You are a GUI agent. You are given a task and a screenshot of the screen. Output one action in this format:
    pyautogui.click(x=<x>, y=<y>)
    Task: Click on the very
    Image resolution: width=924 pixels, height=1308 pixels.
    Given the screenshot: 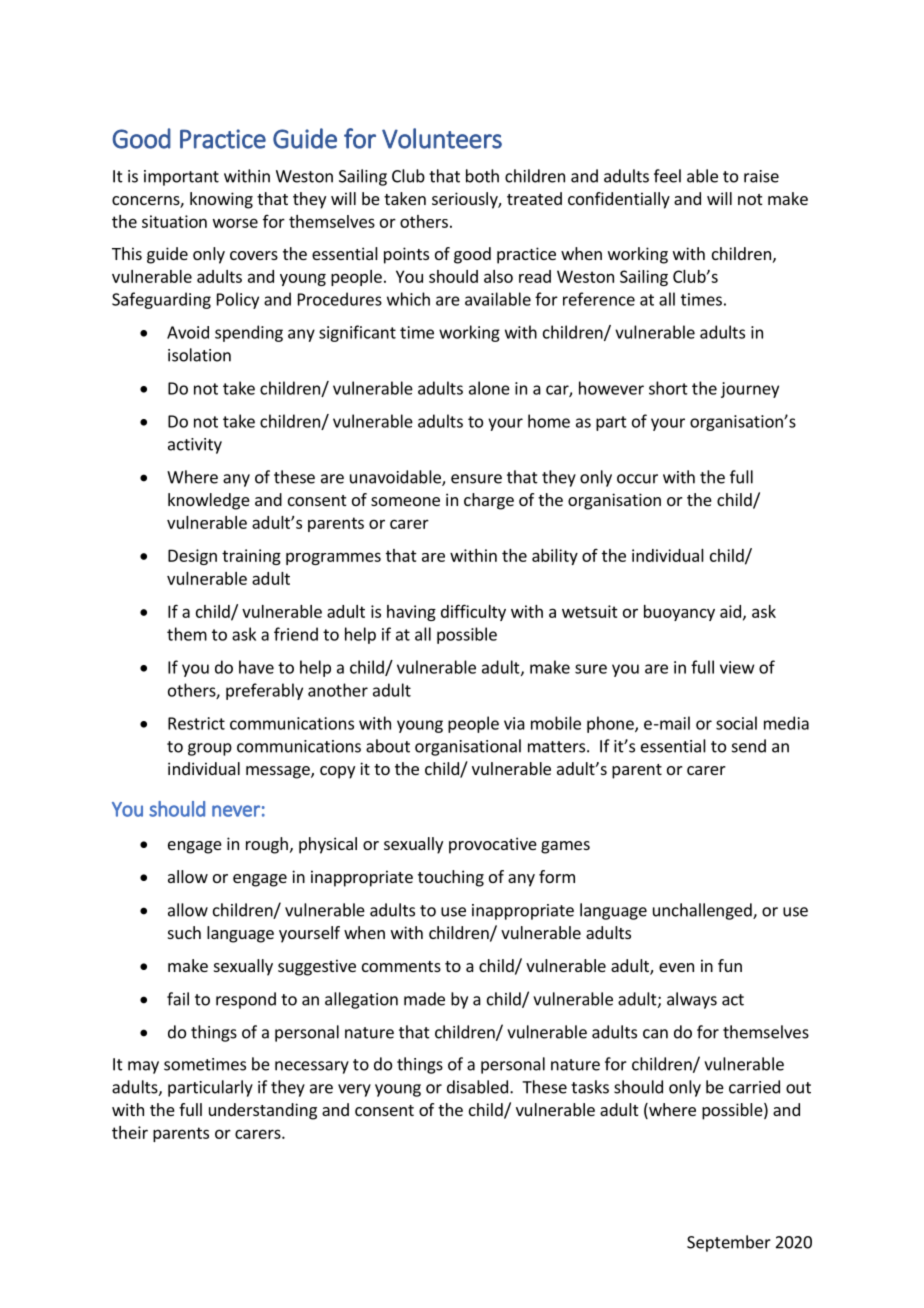 What is the action you would take?
    pyautogui.click(x=354, y=1090)
